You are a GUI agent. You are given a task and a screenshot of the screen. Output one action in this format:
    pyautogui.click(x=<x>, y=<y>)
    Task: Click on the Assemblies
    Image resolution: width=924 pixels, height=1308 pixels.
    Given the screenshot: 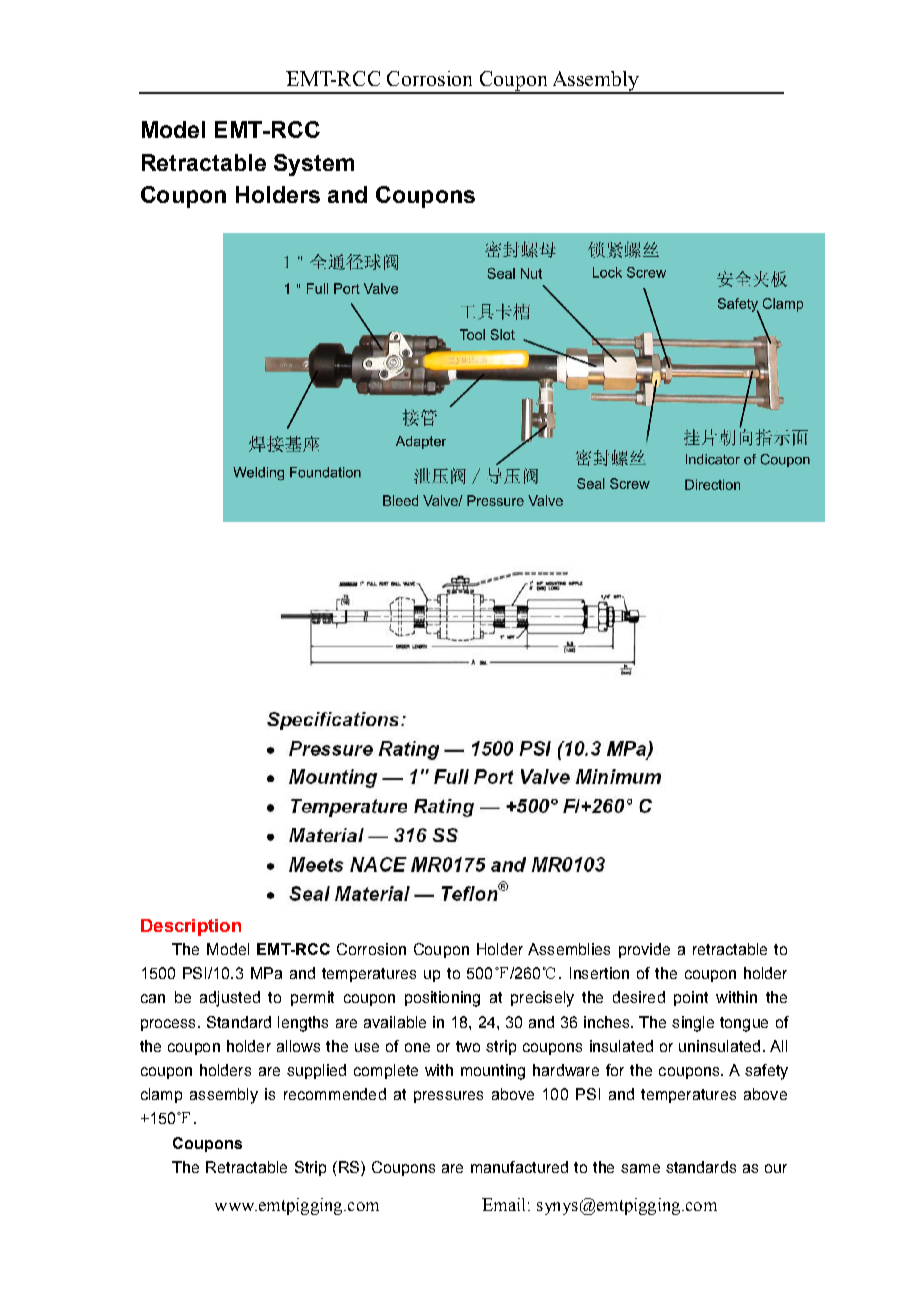 What is the action you would take?
    pyautogui.click(x=569, y=949)
